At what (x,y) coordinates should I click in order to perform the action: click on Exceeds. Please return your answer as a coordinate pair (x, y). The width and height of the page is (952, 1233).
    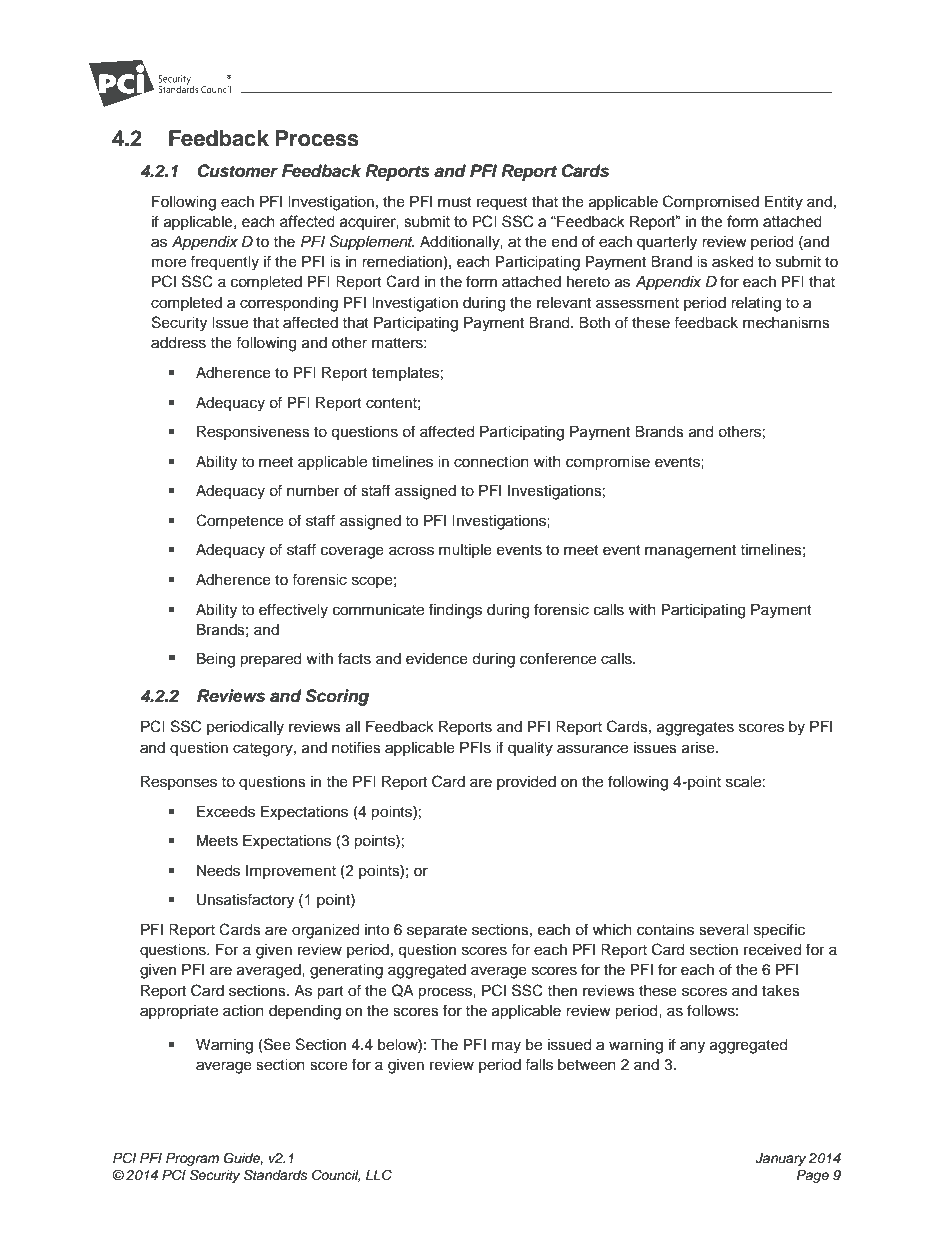
    Looking at the image, I should click on (226, 812).
